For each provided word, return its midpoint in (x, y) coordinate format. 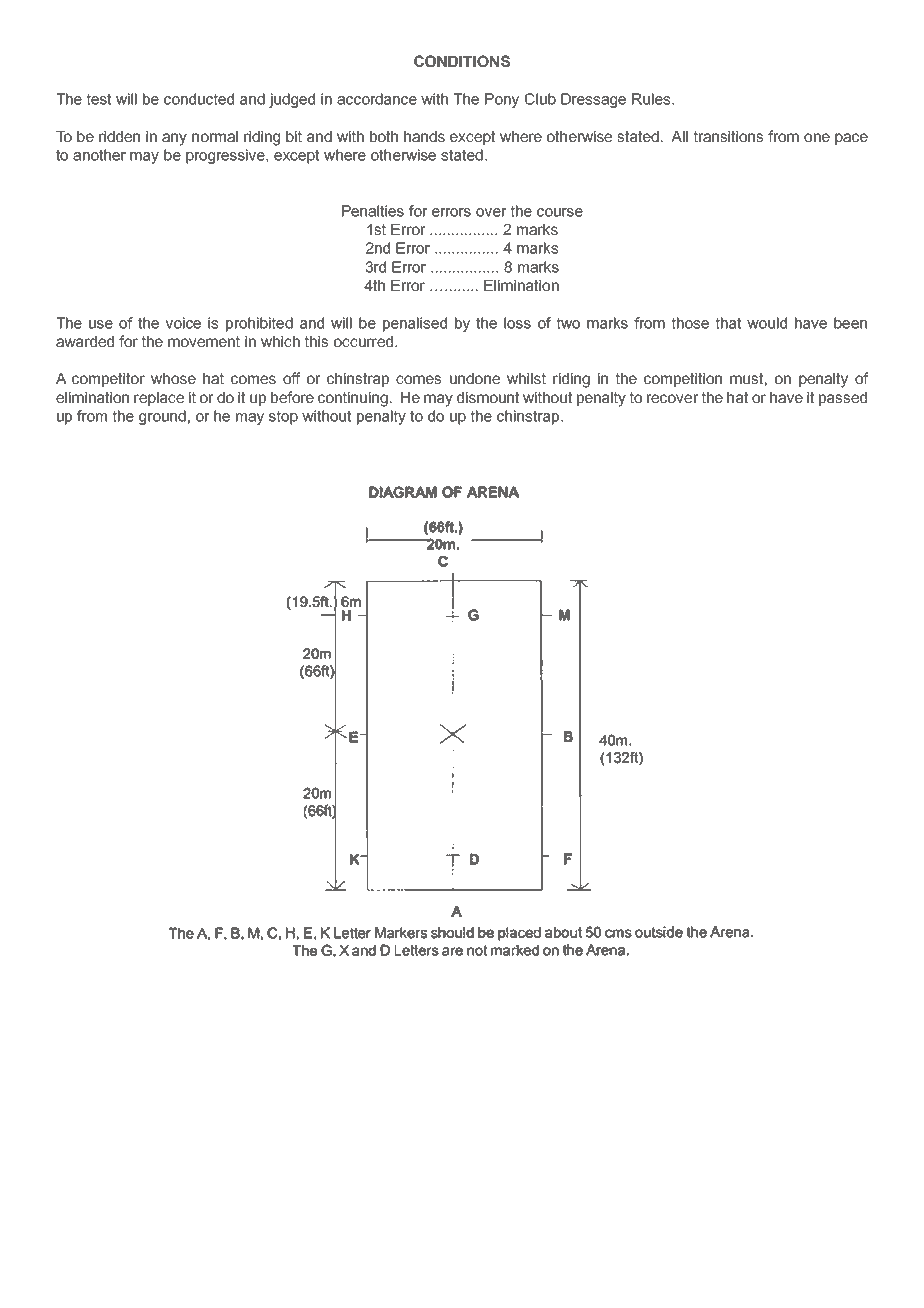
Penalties (373, 211)
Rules (652, 99)
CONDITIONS (462, 61)
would (767, 323)
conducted (199, 99)
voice (183, 323)
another (99, 155)
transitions (728, 136)
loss (517, 323)
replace (159, 399)
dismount (488, 397)
